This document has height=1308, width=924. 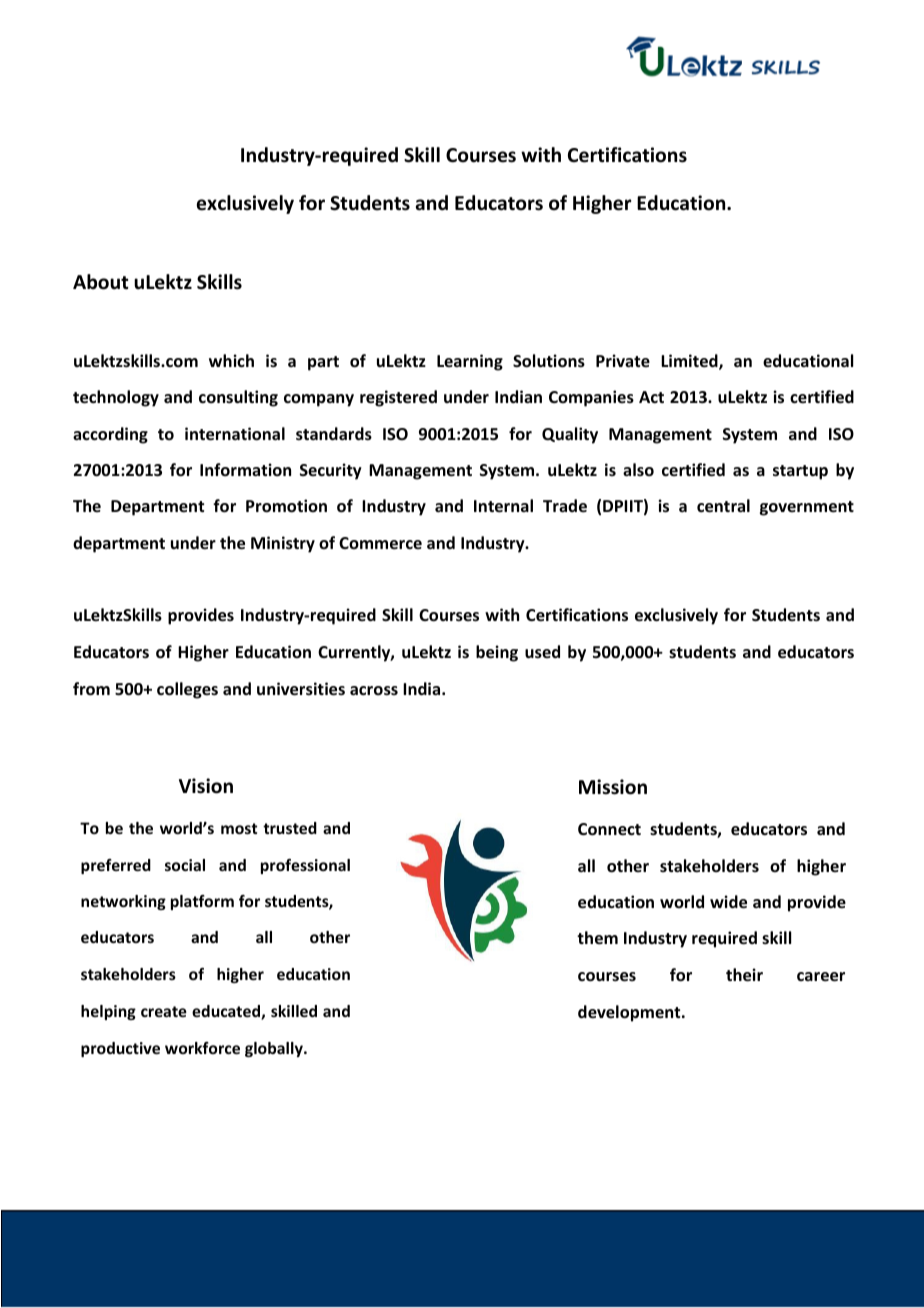 What do you see at coordinates (728, 902) in the document?
I see `wide` at bounding box center [728, 902].
